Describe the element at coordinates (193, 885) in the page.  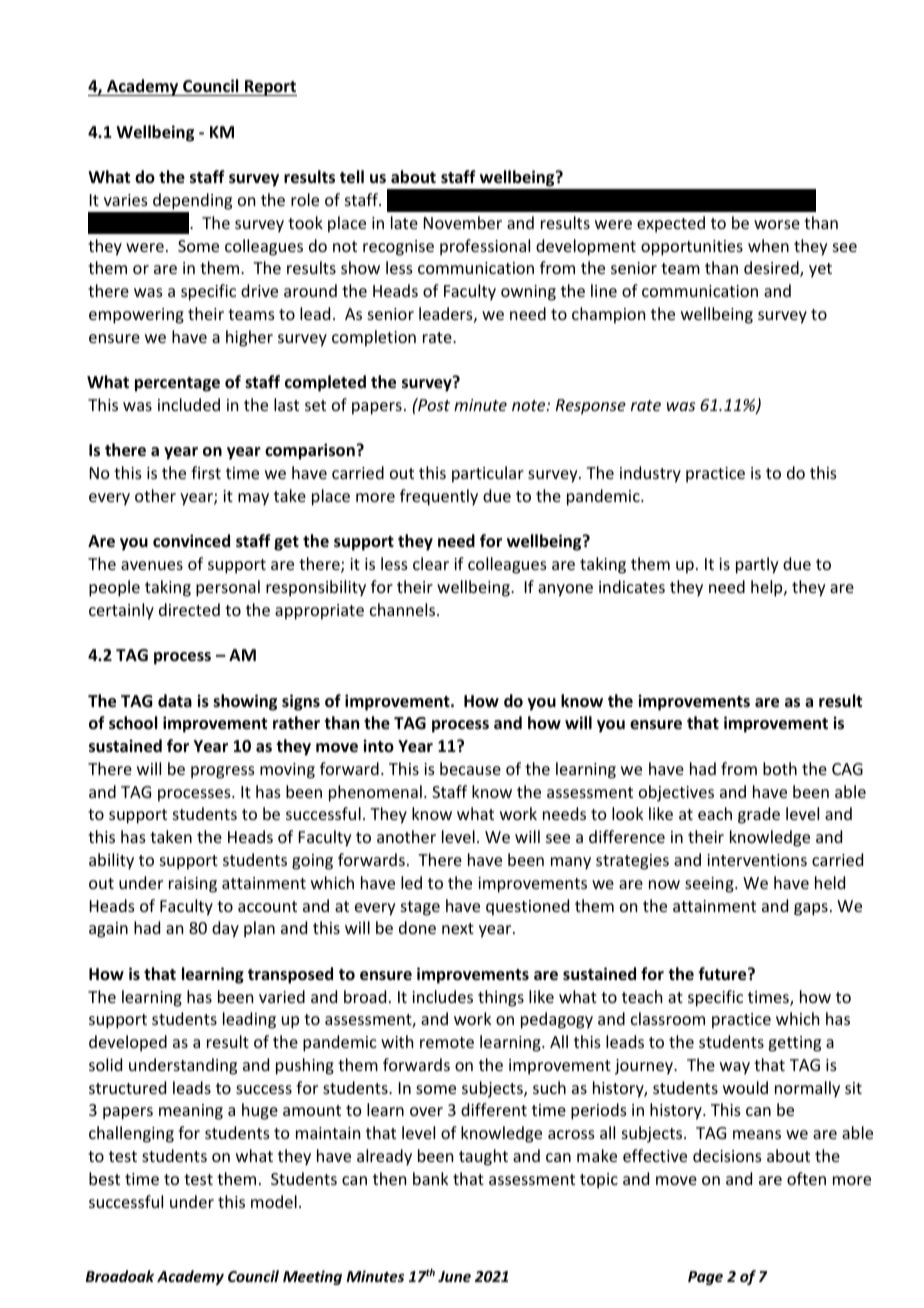
I see `raising` at that location.
